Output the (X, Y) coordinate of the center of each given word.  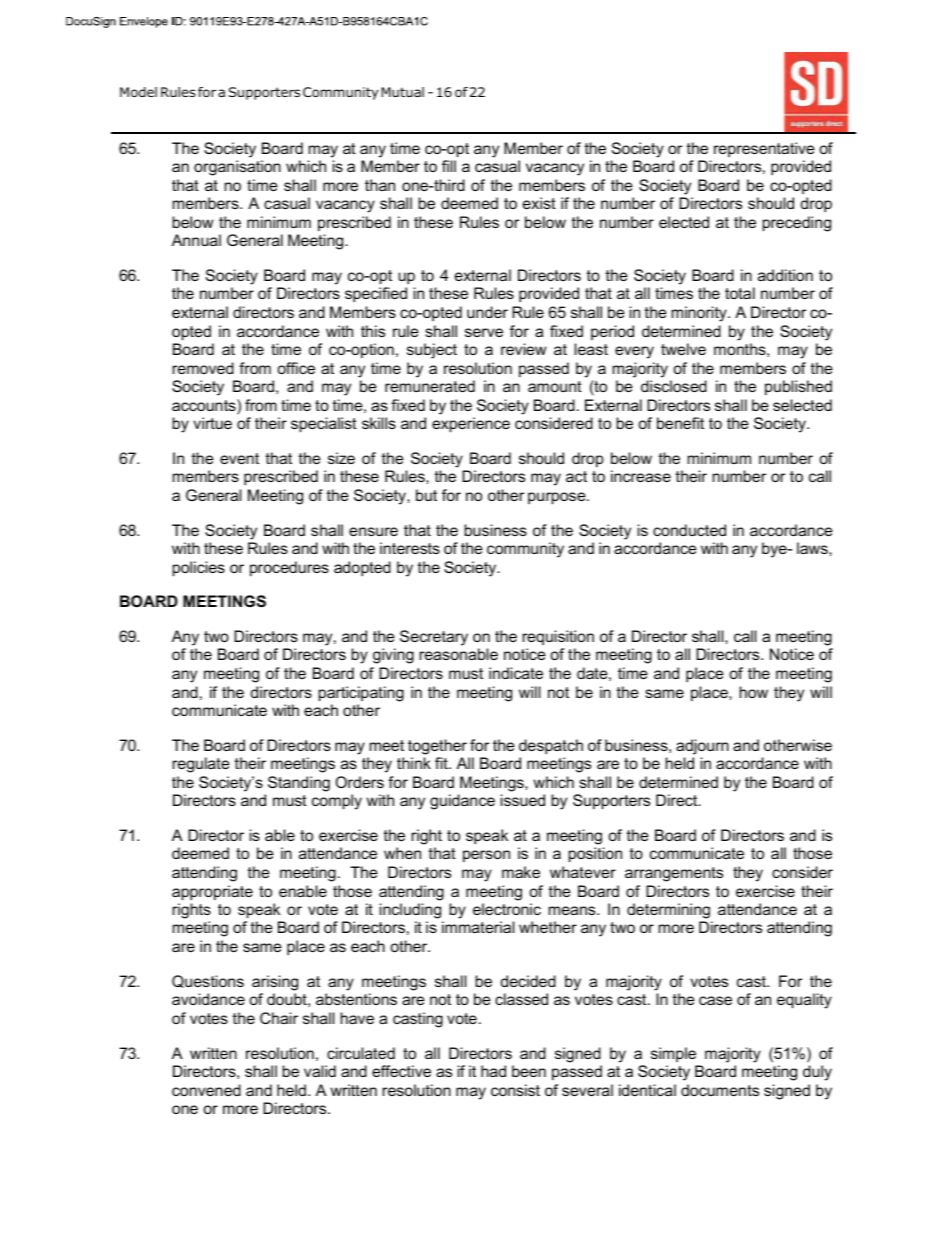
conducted (689, 530)
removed (203, 368)
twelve (683, 349)
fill (449, 166)
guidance (462, 802)
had (493, 1071)
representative (764, 149)
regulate (201, 765)
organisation (237, 168)
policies (199, 568)
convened (206, 1090)
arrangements (674, 874)
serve (484, 332)
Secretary (434, 638)
